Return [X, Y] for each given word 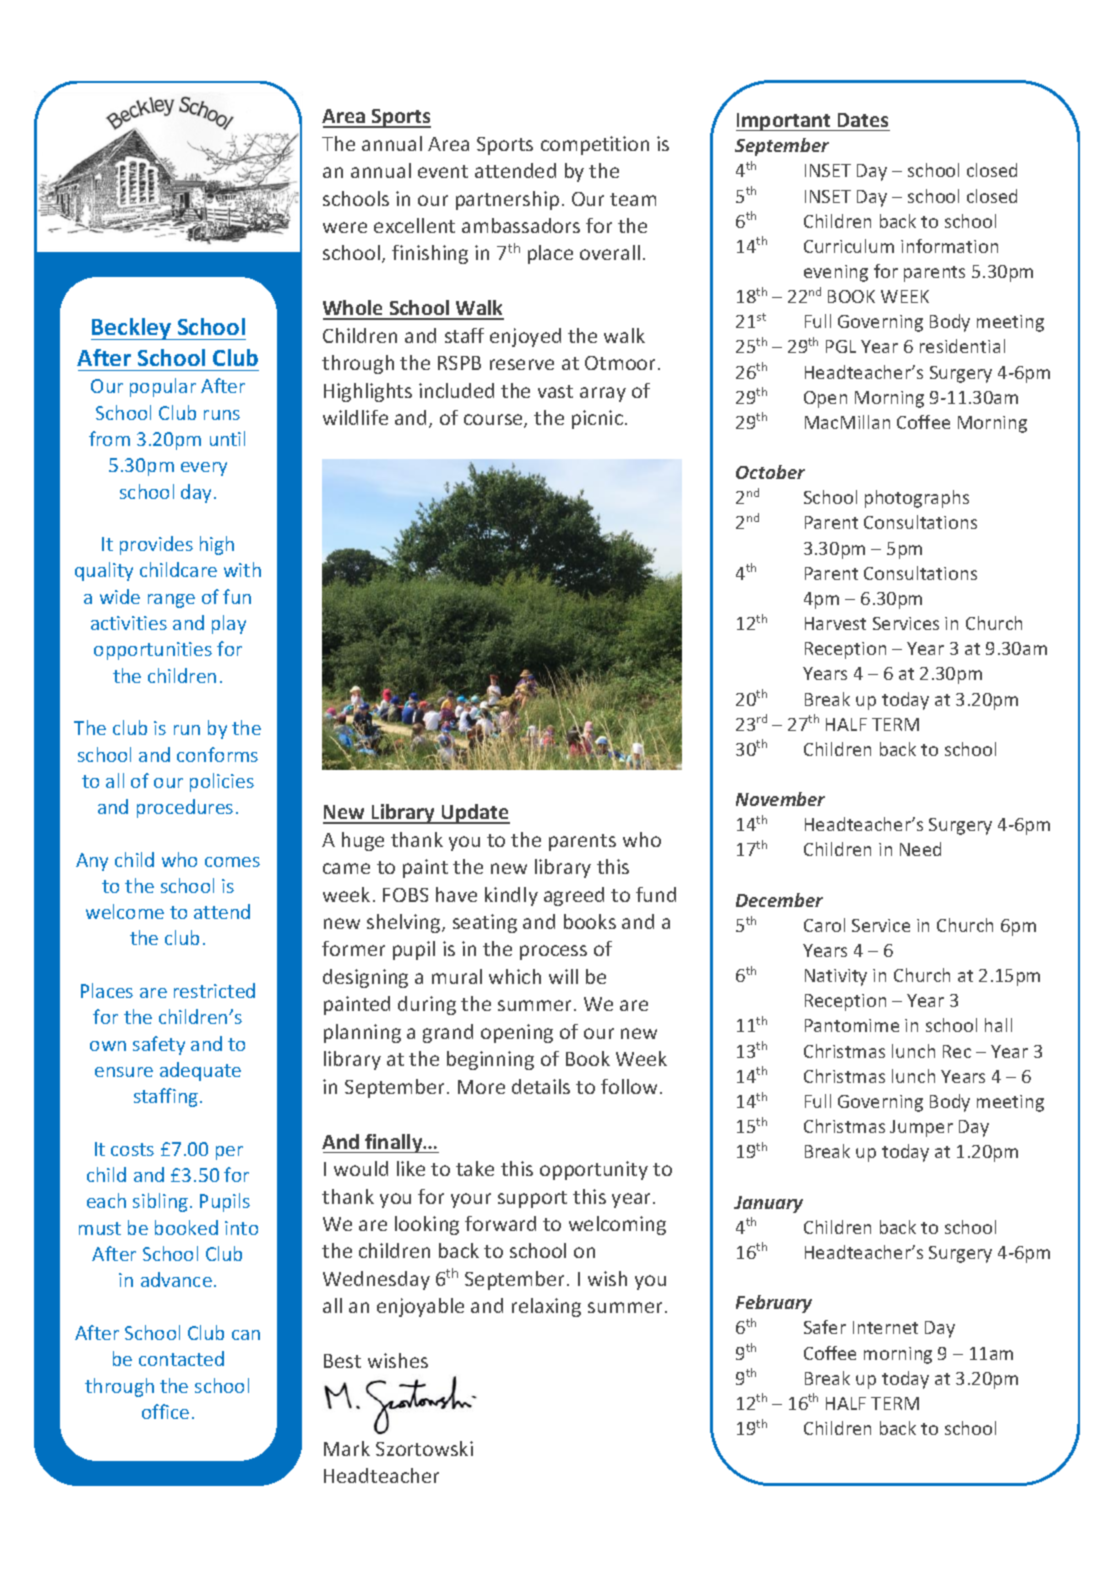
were [345, 227]
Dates [863, 120]
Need [920, 849]
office [165, 1411]
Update [475, 814]
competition [595, 145]
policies [222, 782]
